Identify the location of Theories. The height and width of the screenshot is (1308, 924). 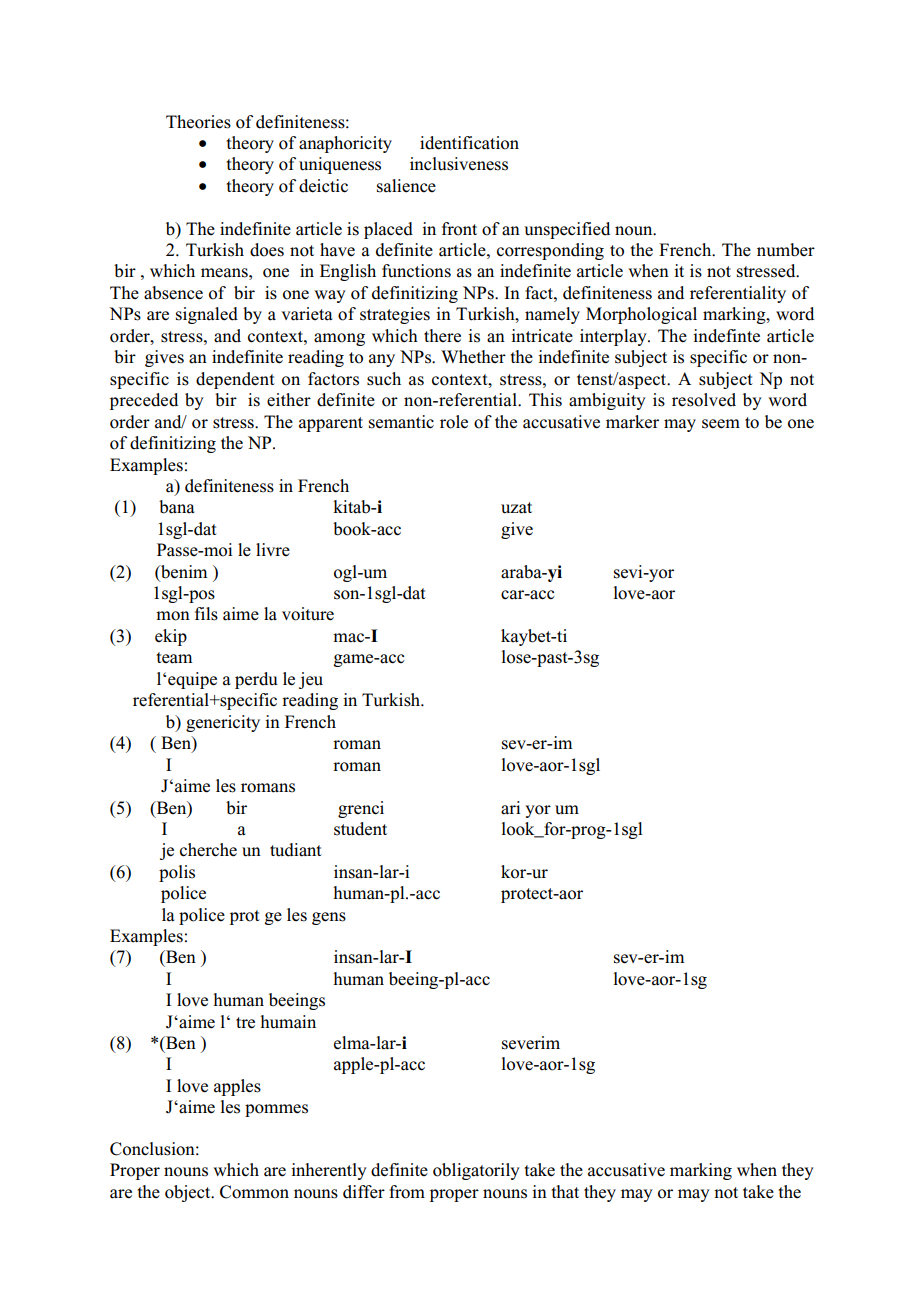
(198, 122).
